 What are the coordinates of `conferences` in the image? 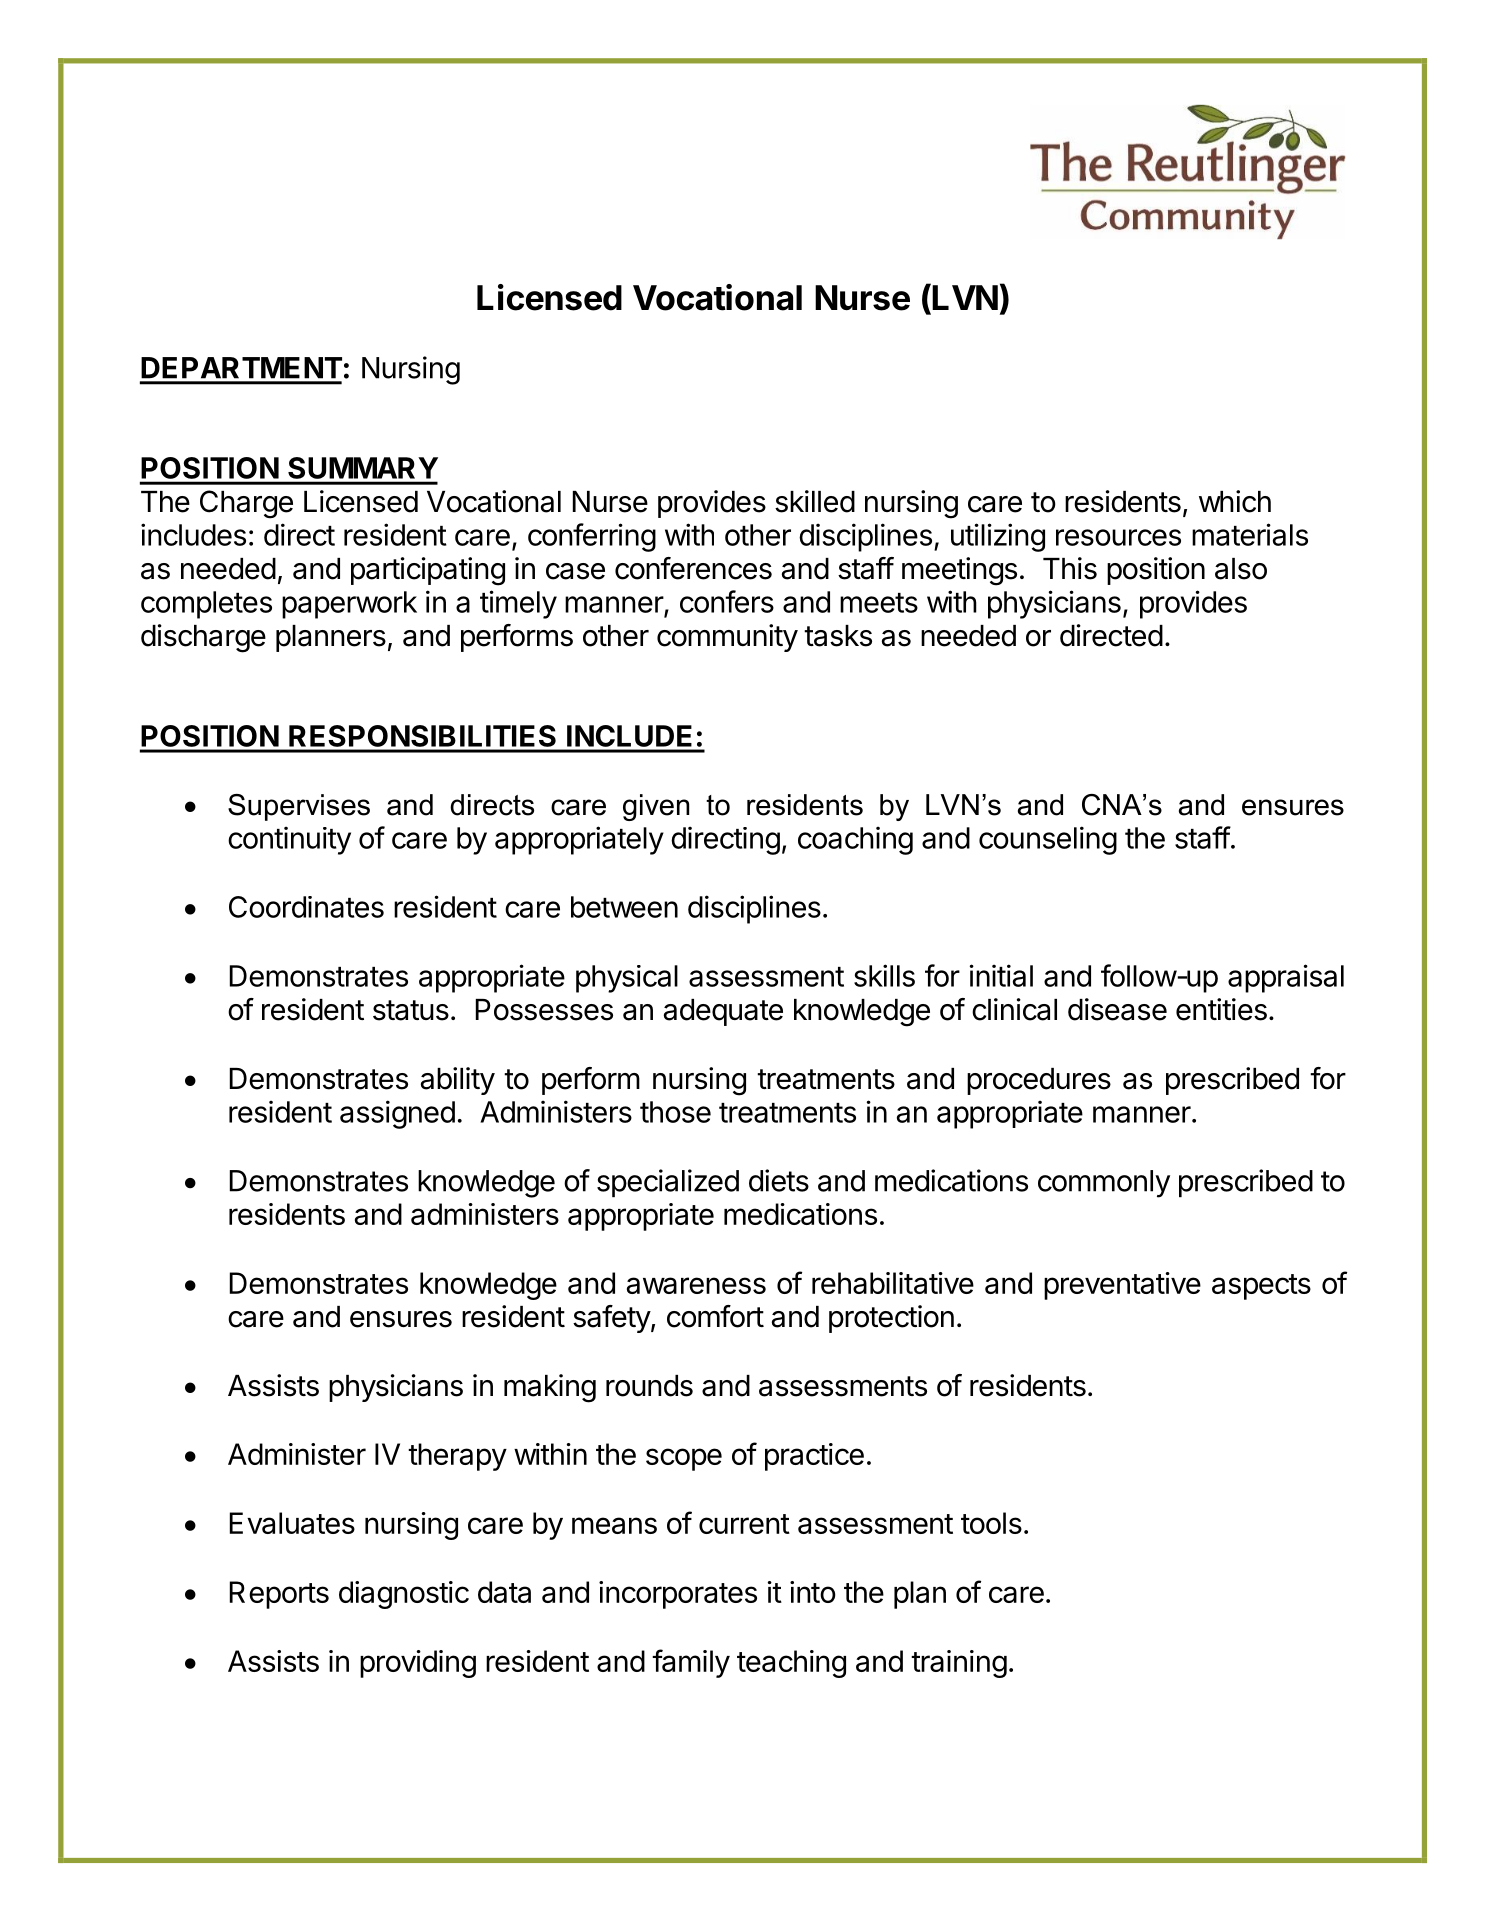 It's located at (693, 568).
